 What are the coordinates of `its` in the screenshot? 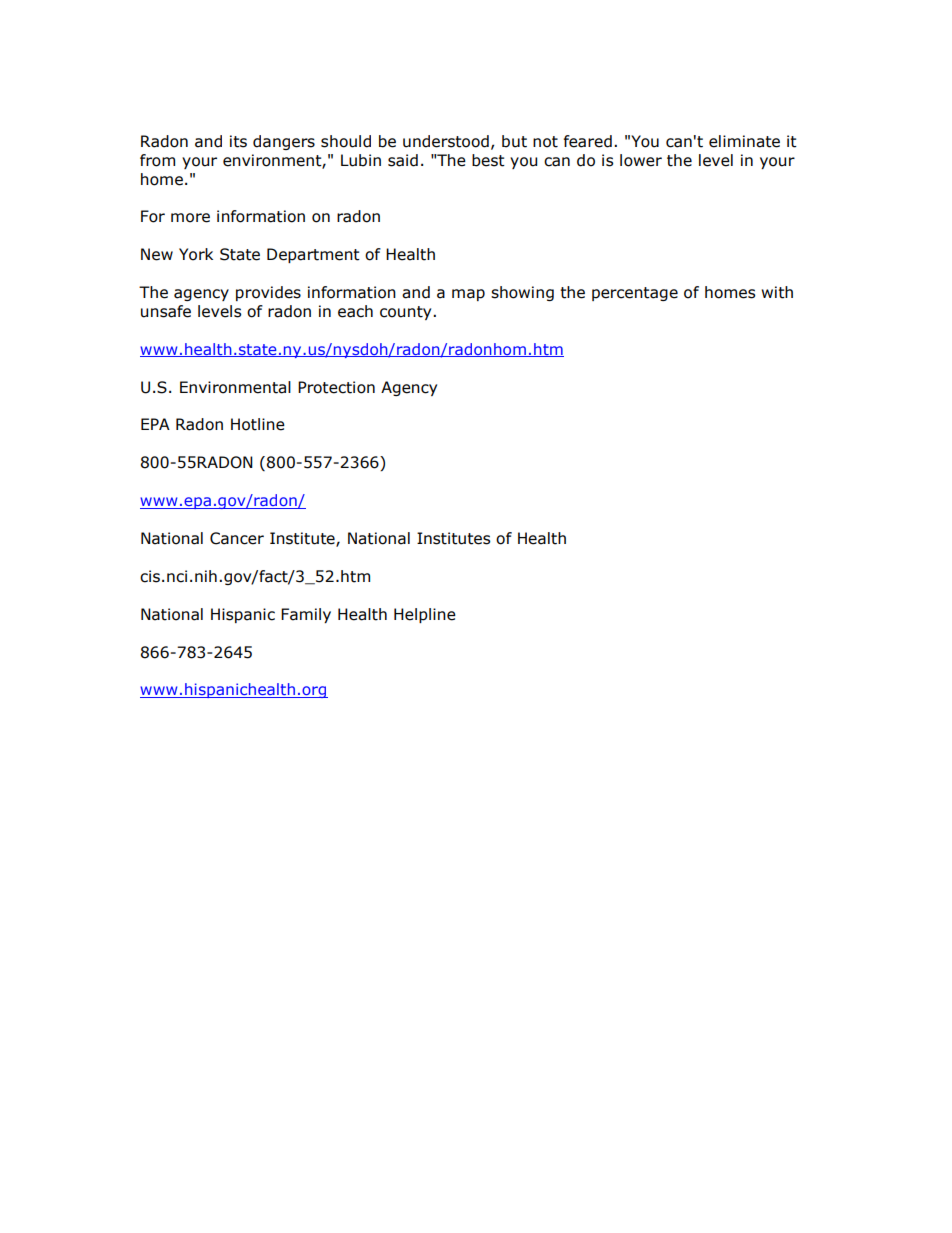 It's located at (238, 141).
